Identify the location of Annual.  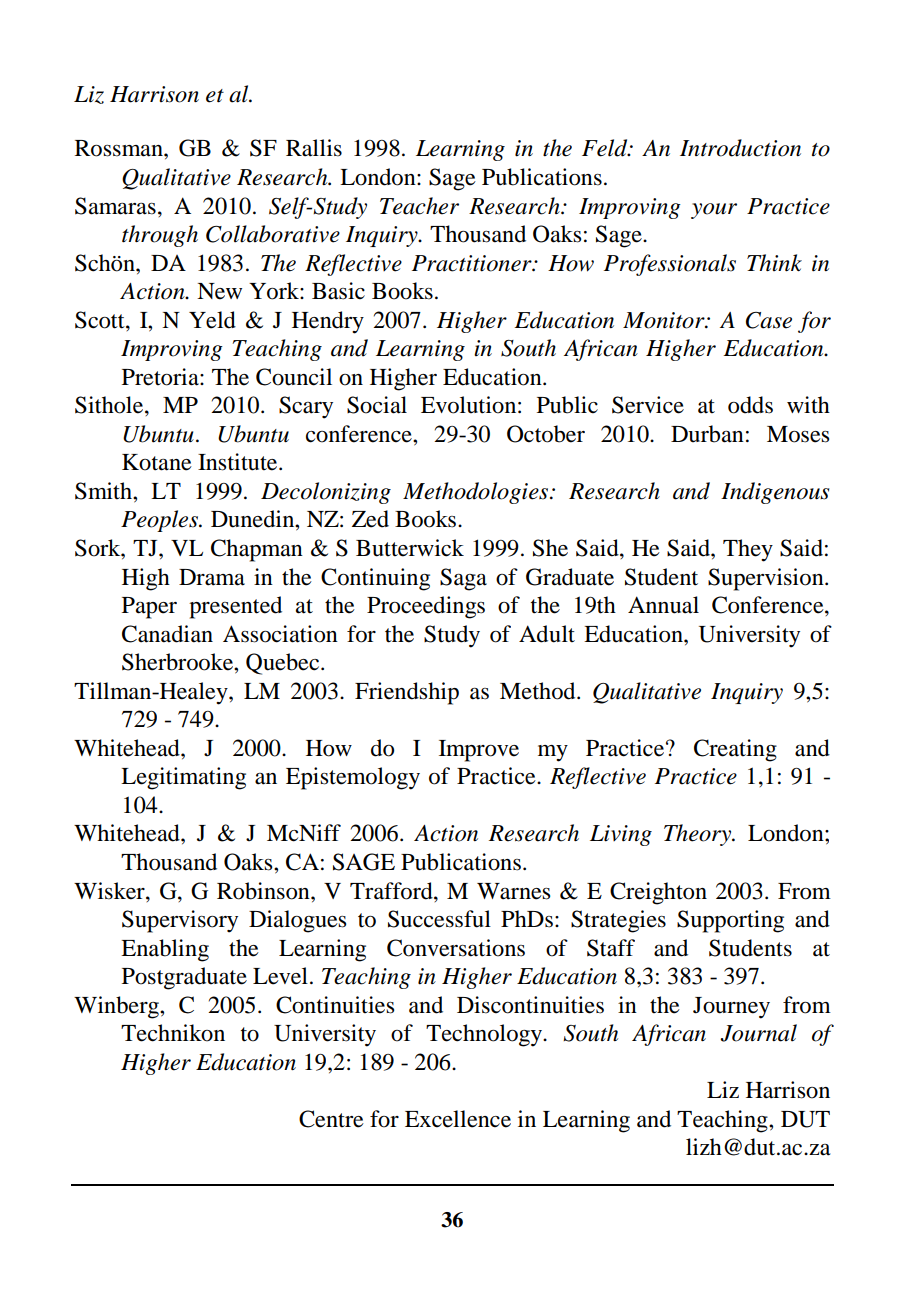
(663, 605).
